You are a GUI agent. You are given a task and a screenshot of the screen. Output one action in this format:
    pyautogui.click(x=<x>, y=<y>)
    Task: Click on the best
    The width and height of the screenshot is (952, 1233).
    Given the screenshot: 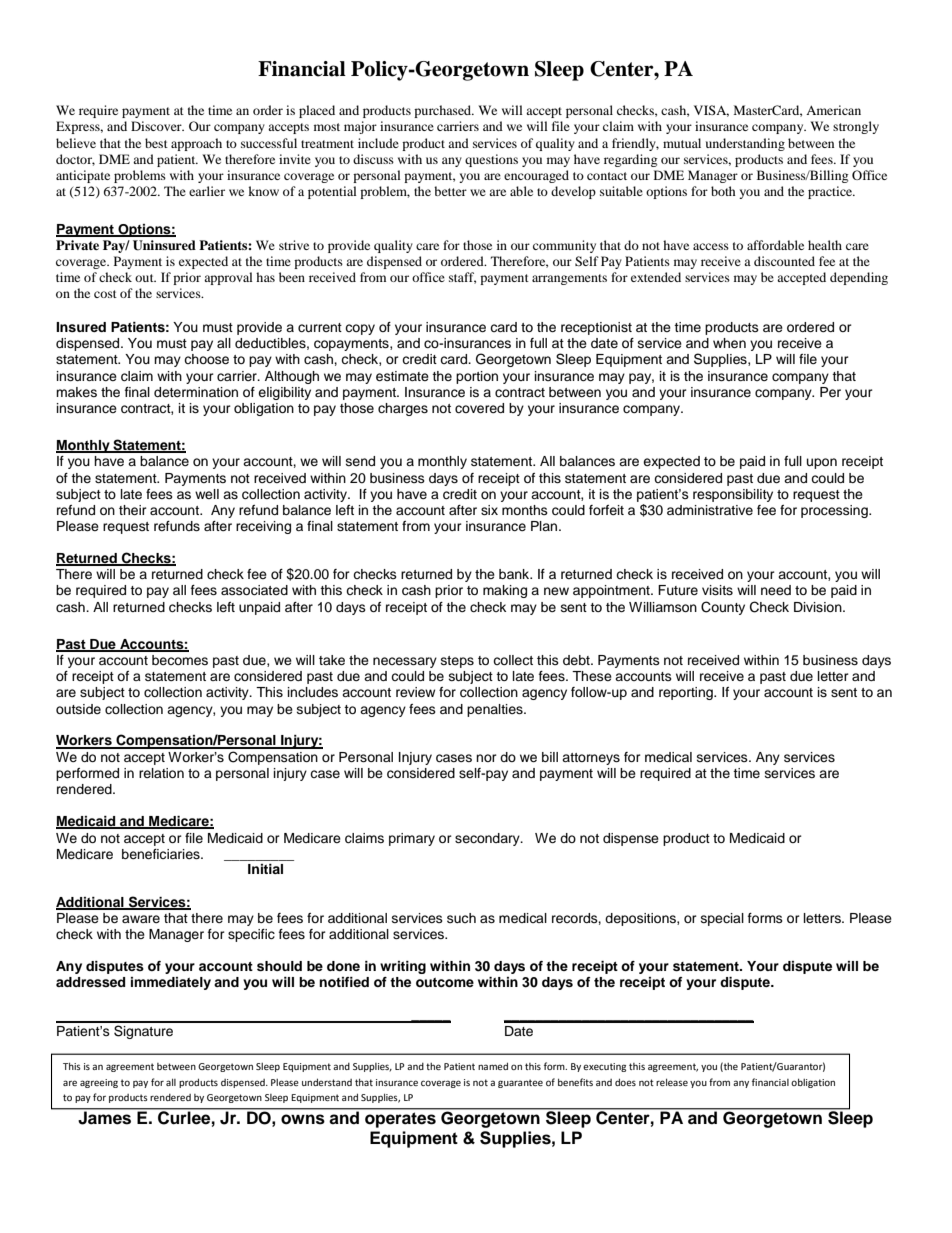 What is the action you would take?
    pyautogui.click(x=156, y=143)
